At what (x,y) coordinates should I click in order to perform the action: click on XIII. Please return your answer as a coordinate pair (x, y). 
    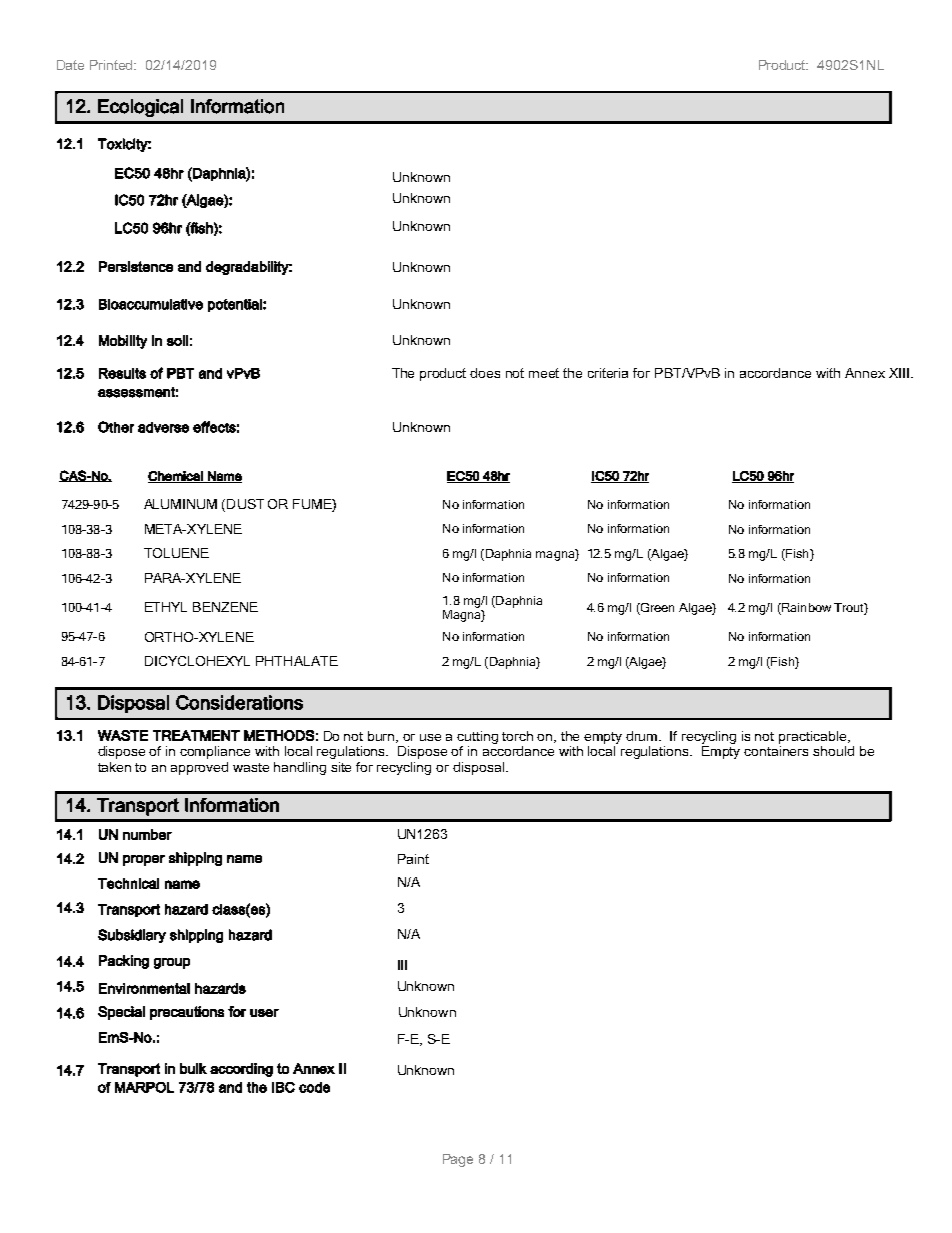
    Looking at the image, I should click on (899, 373).
